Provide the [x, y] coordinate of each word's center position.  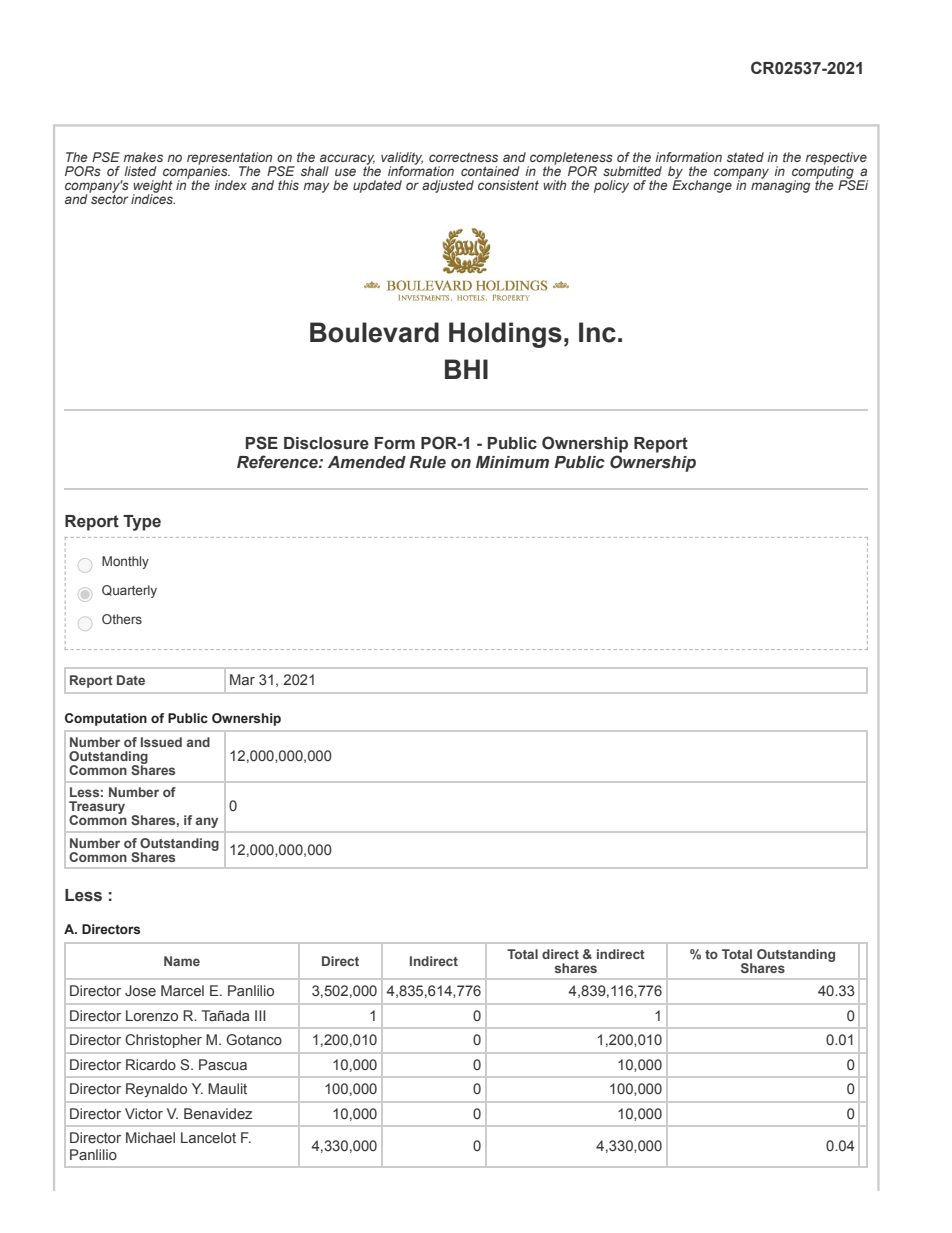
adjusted [448, 186]
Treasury [97, 809]
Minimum [512, 462]
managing [780, 185]
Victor [144, 1113]
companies [196, 172]
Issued [161, 742]
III [260, 1015]
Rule [427, 462]
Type [142, 523]
